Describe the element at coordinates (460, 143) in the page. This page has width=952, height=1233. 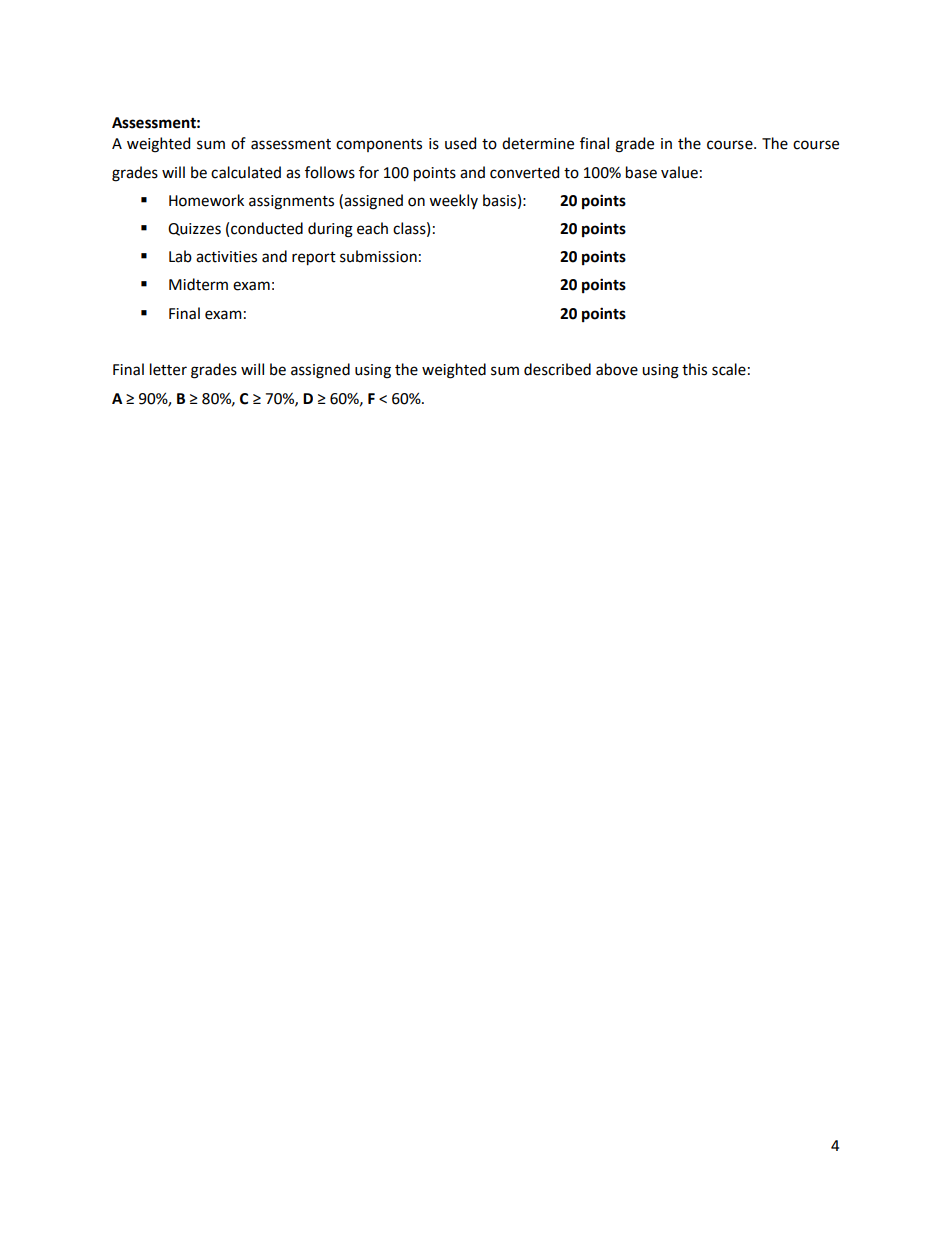
I see `used` at that location.
